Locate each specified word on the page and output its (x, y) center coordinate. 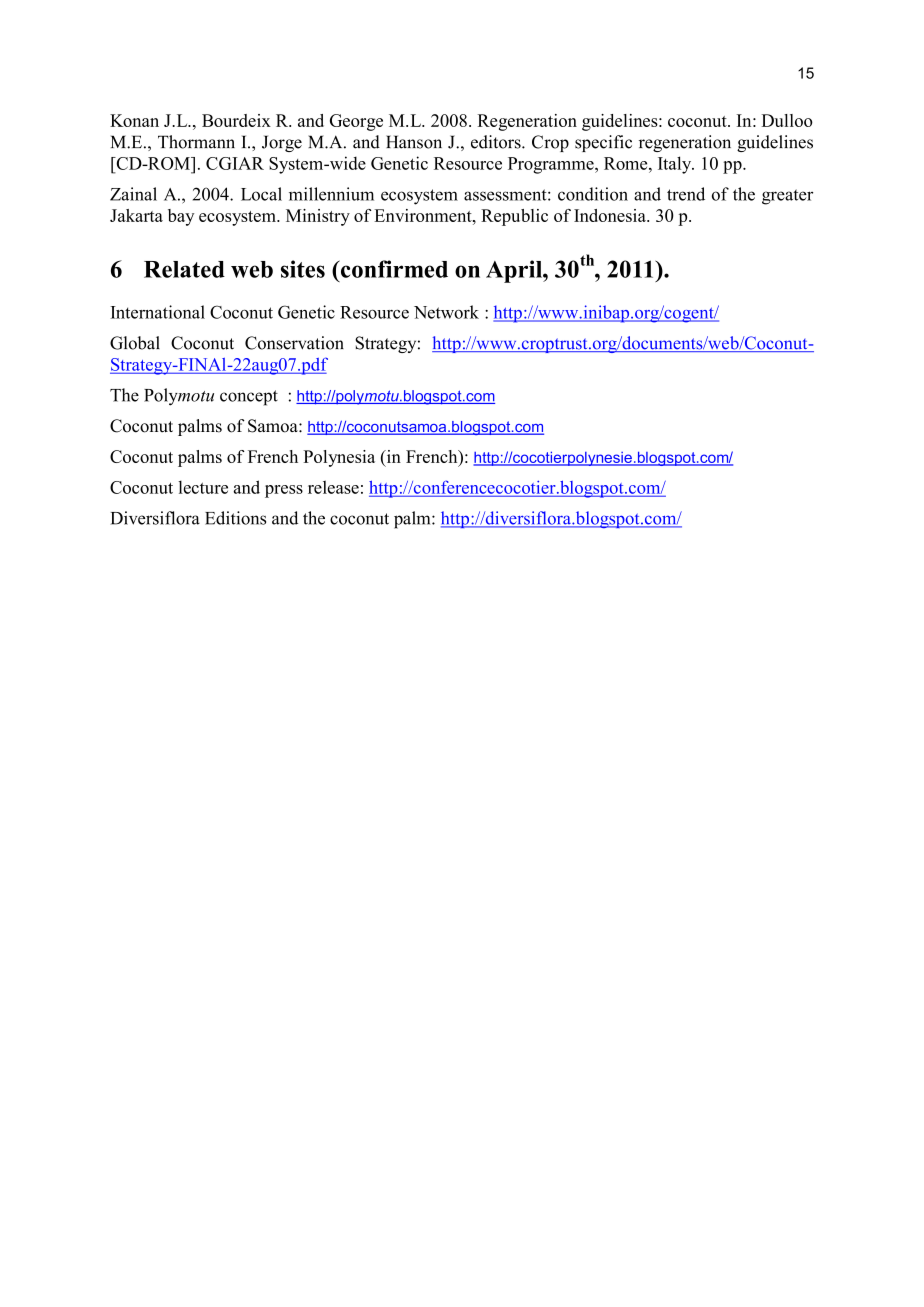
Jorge (282, 143)
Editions (235, 518)
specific (603, 143)
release (333, 487)
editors (497, 142)
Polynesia (339, 458)
